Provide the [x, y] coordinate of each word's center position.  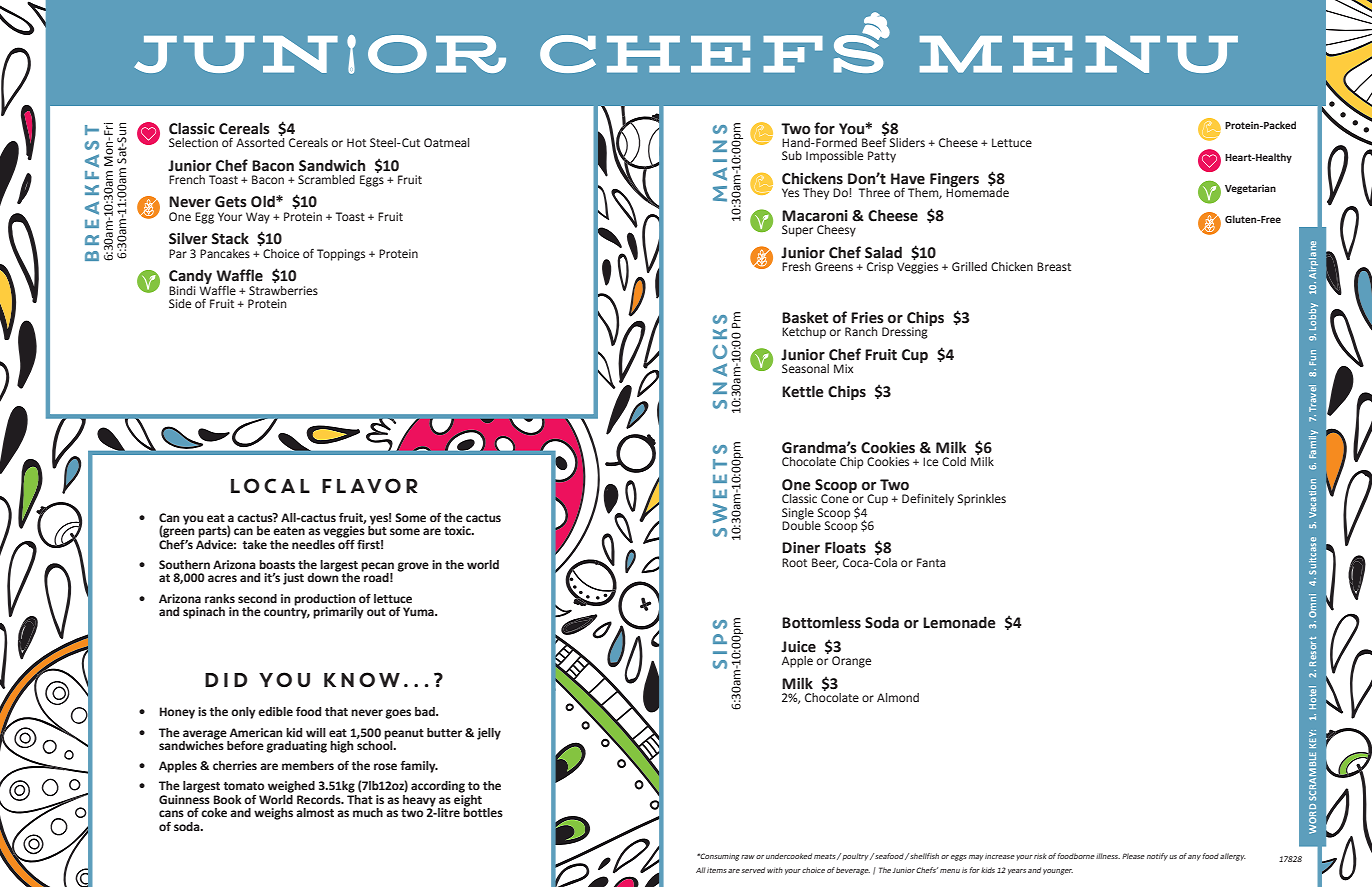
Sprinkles [982, 500]
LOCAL [270, 486]
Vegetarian [1250, 189]
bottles [483, 811]
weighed [291, 787]
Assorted [260, 141]
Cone [836, 497]
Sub [792, 155]
